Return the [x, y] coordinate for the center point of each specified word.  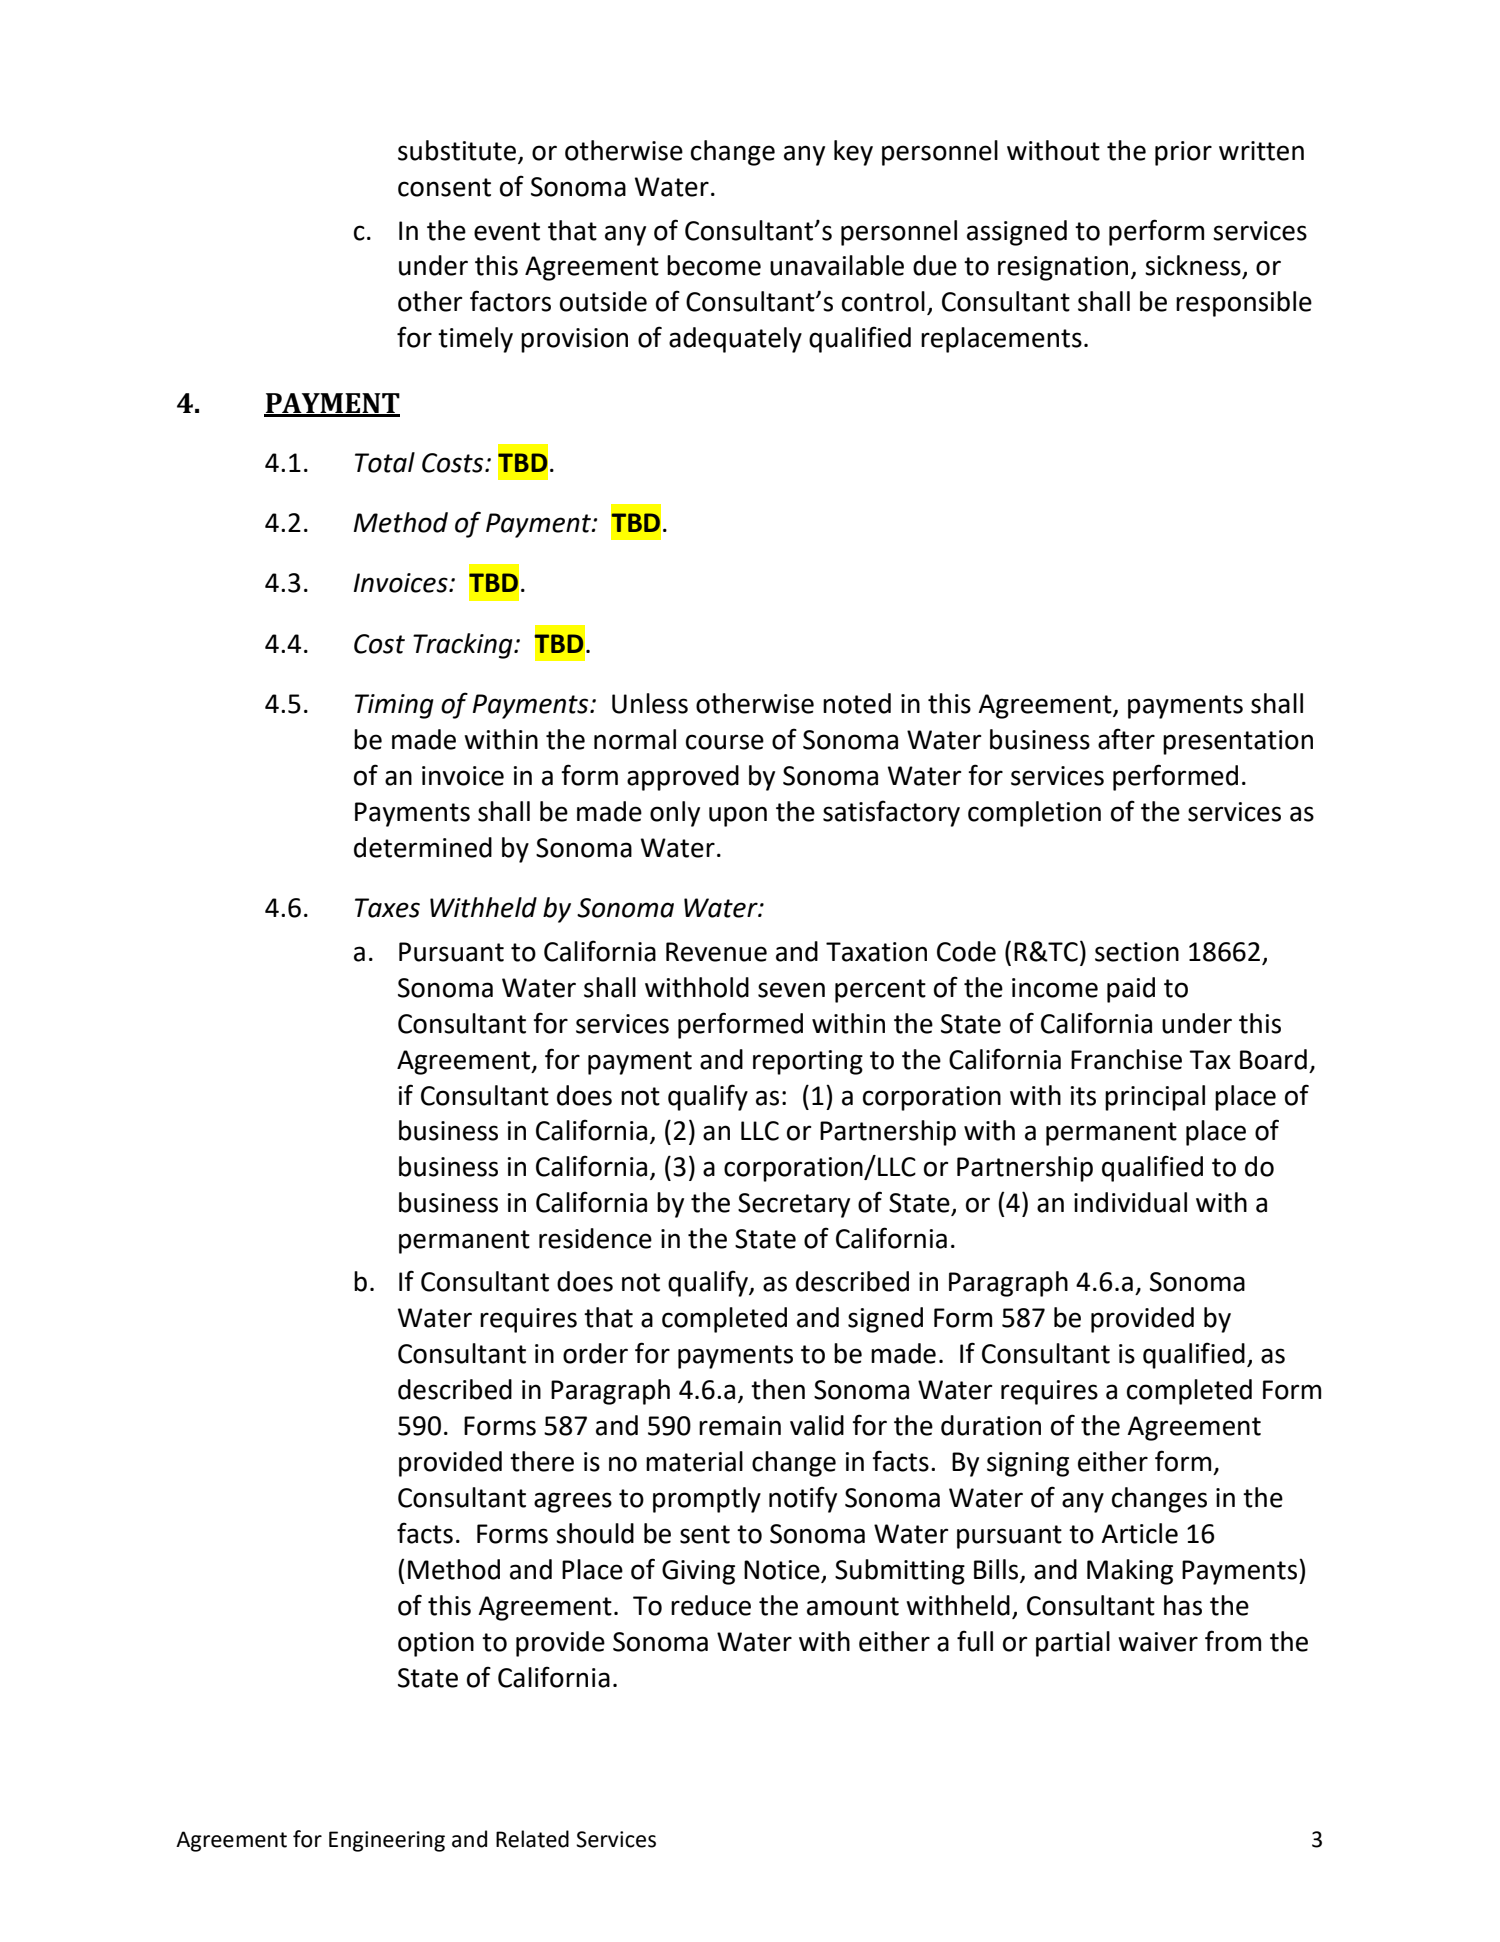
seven [791, 990]
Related [532, 1839]
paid [1131, 990]
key [853, 153]
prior [1183, 153]
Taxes [387, 908]
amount [853, 1606]
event [507, 231]
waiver [1158, 1642]
